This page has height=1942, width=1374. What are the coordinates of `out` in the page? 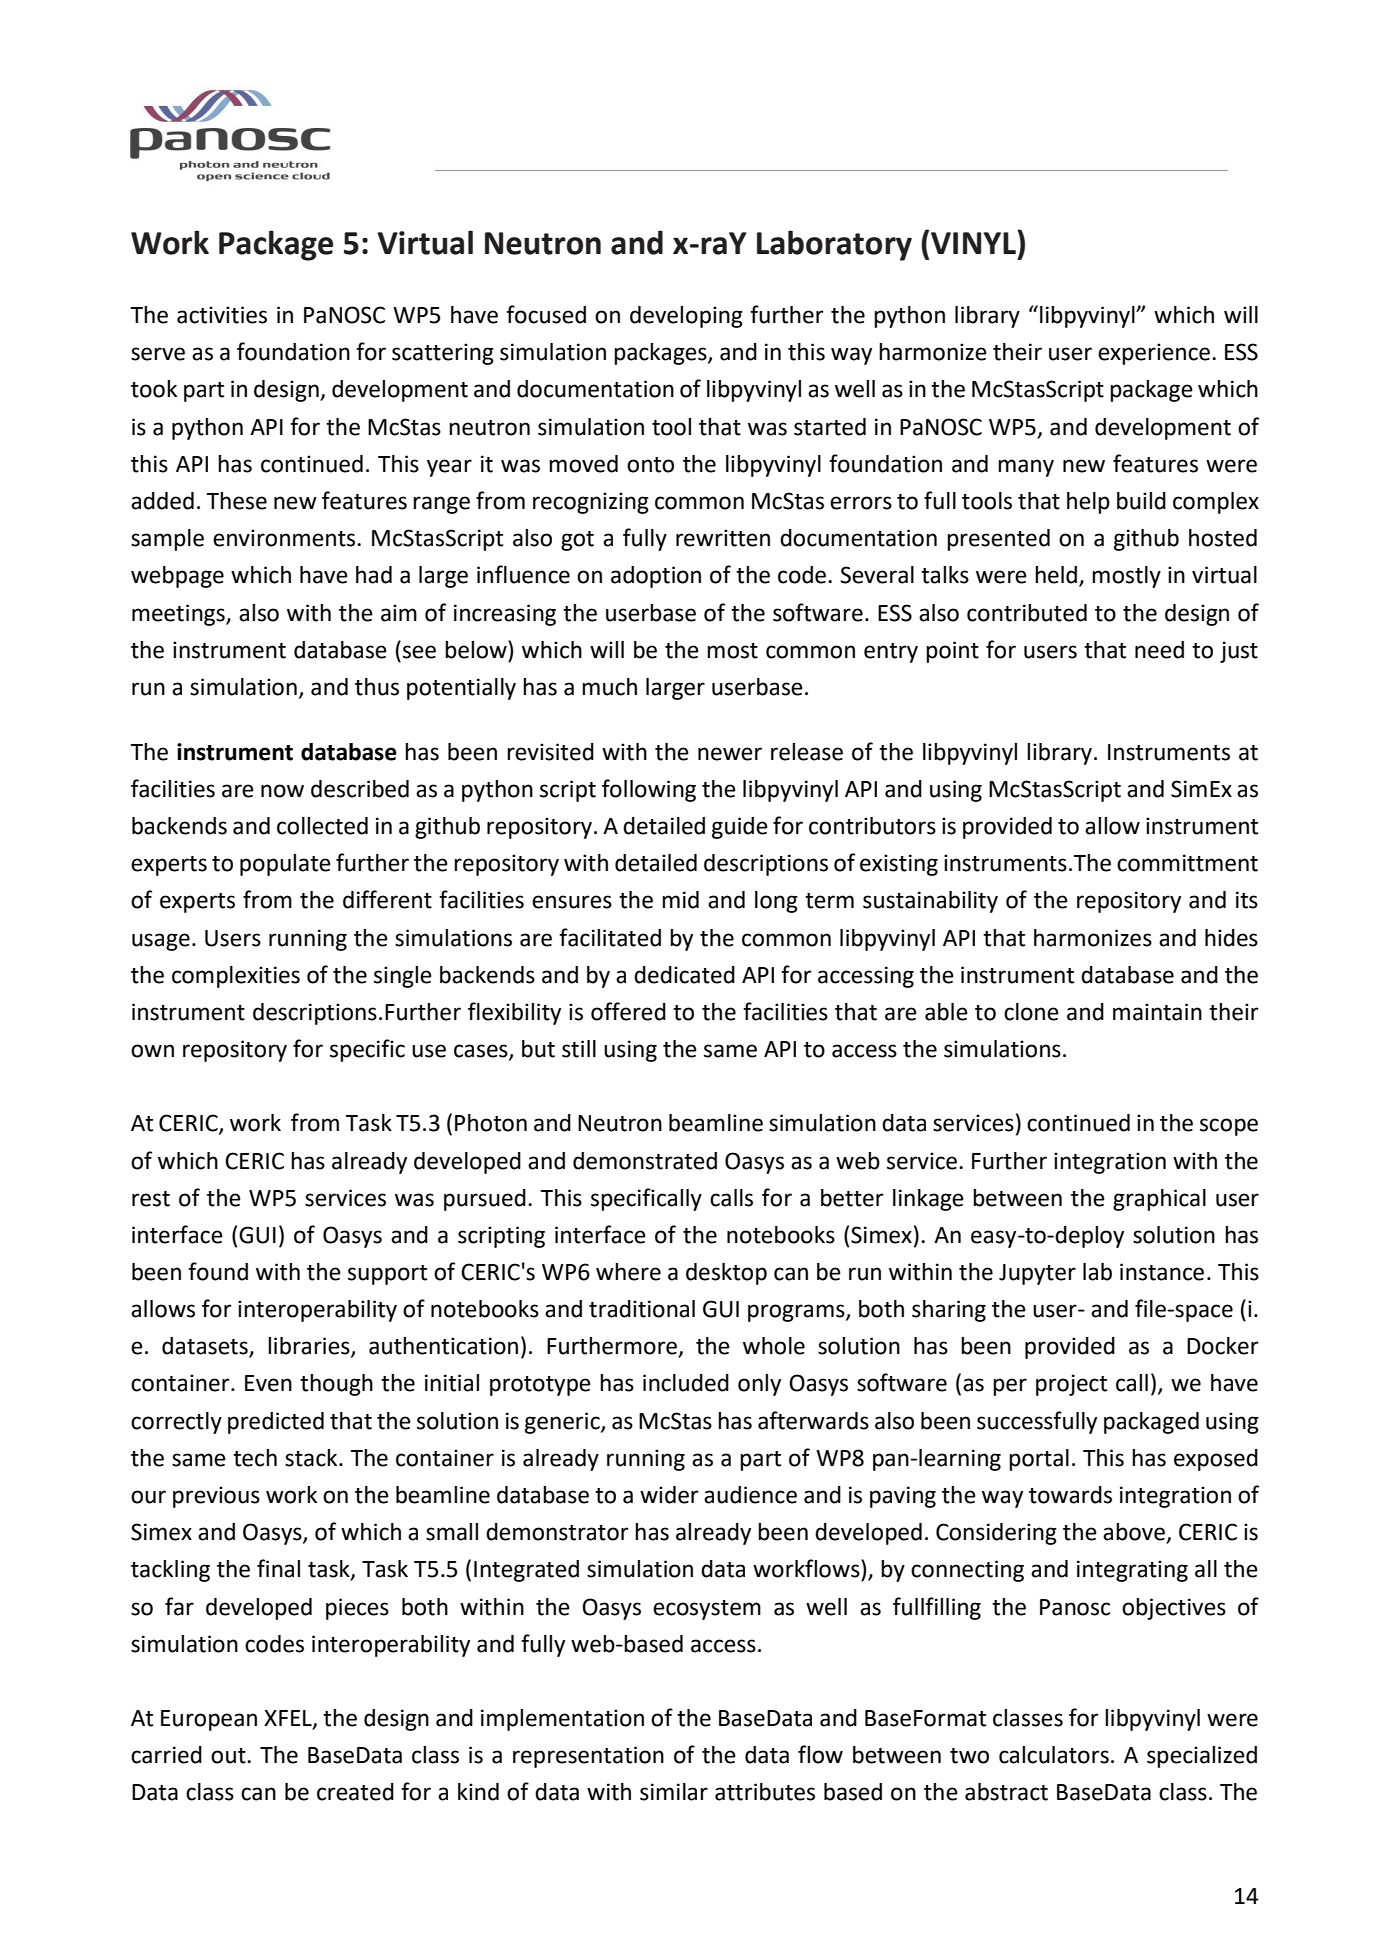 It's located at (229, 1756).
